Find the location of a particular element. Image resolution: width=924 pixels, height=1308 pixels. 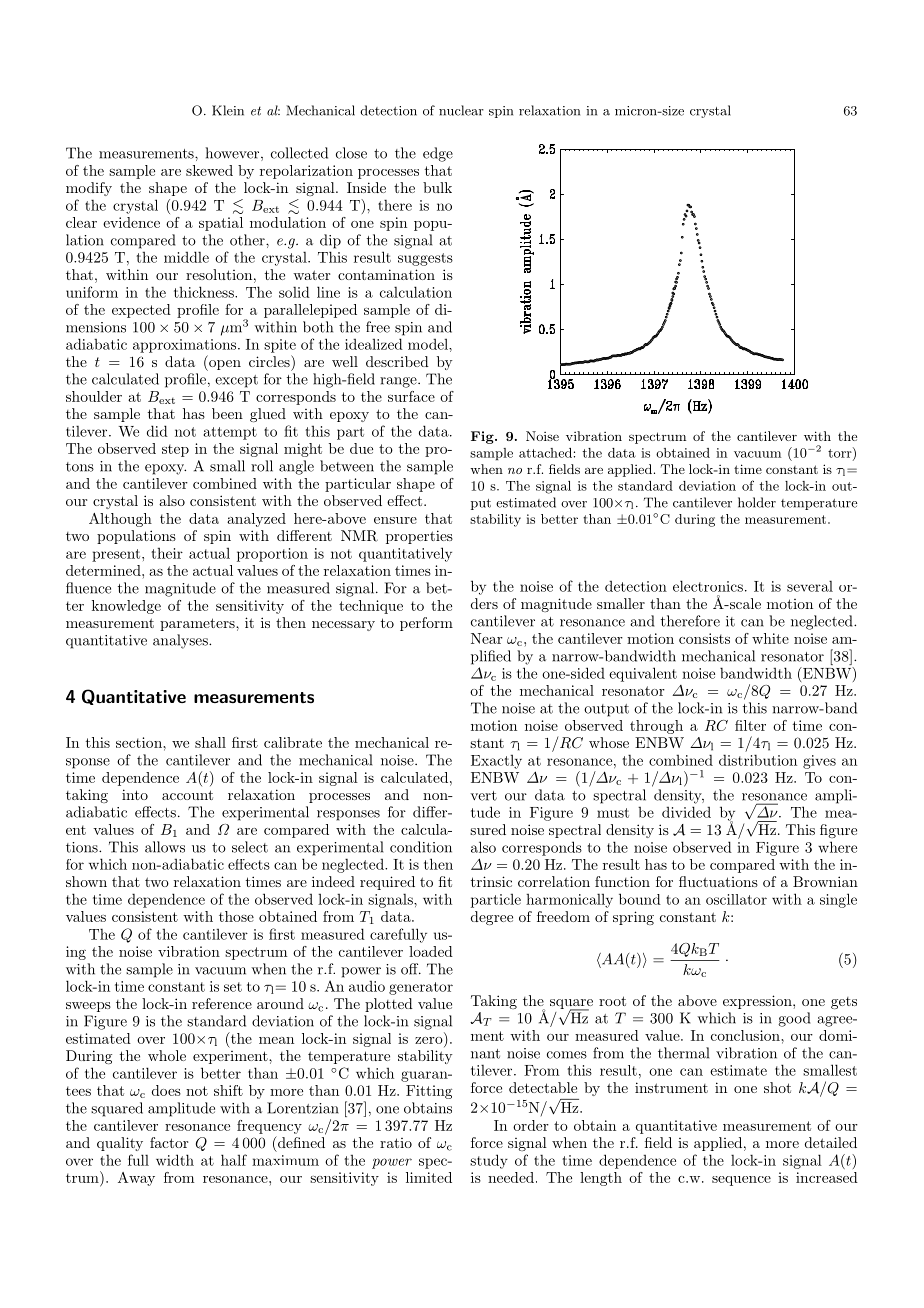

condition is located at coordinates (421, 847).
